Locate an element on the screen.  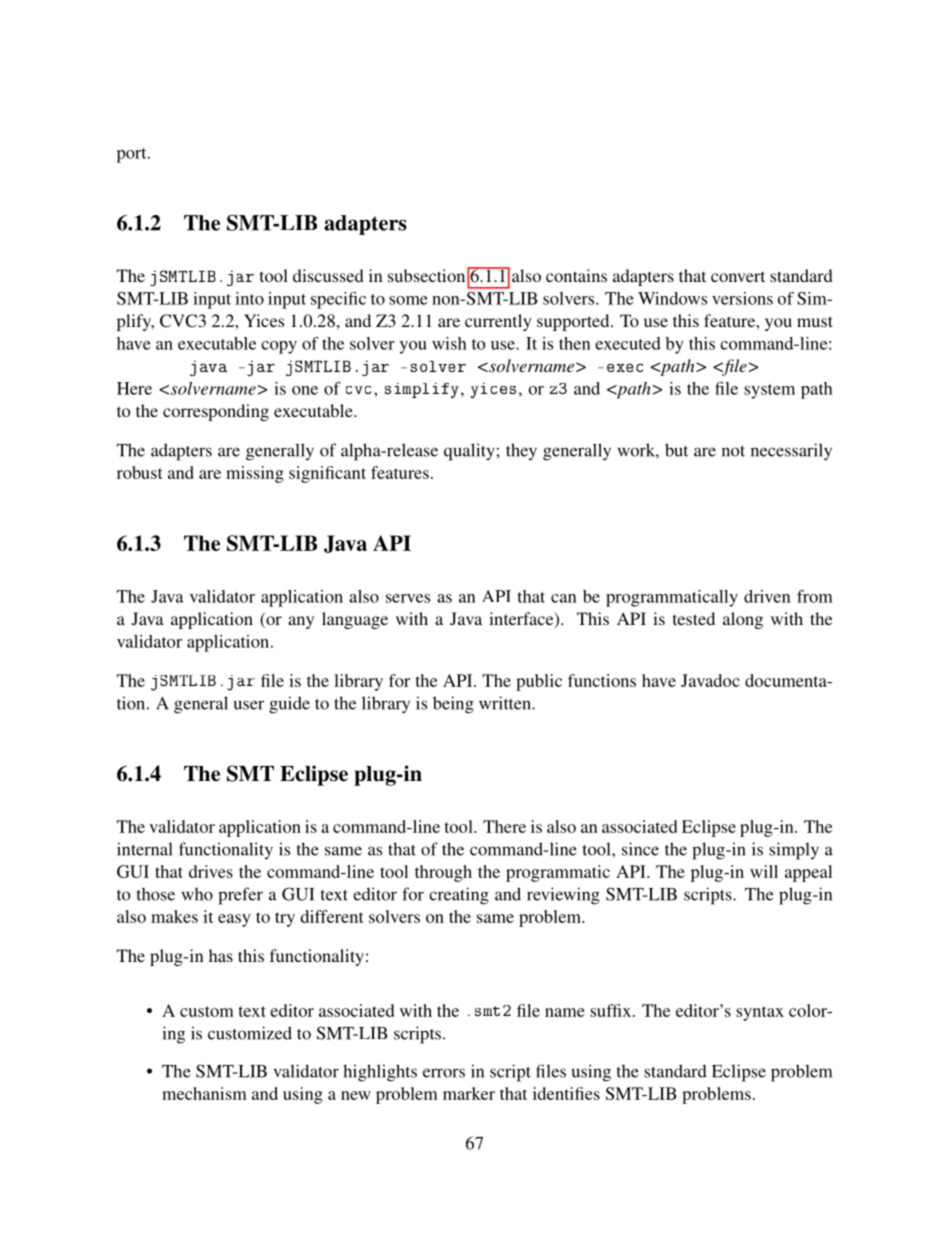
syntax is located at coordinates (760, 1013).
